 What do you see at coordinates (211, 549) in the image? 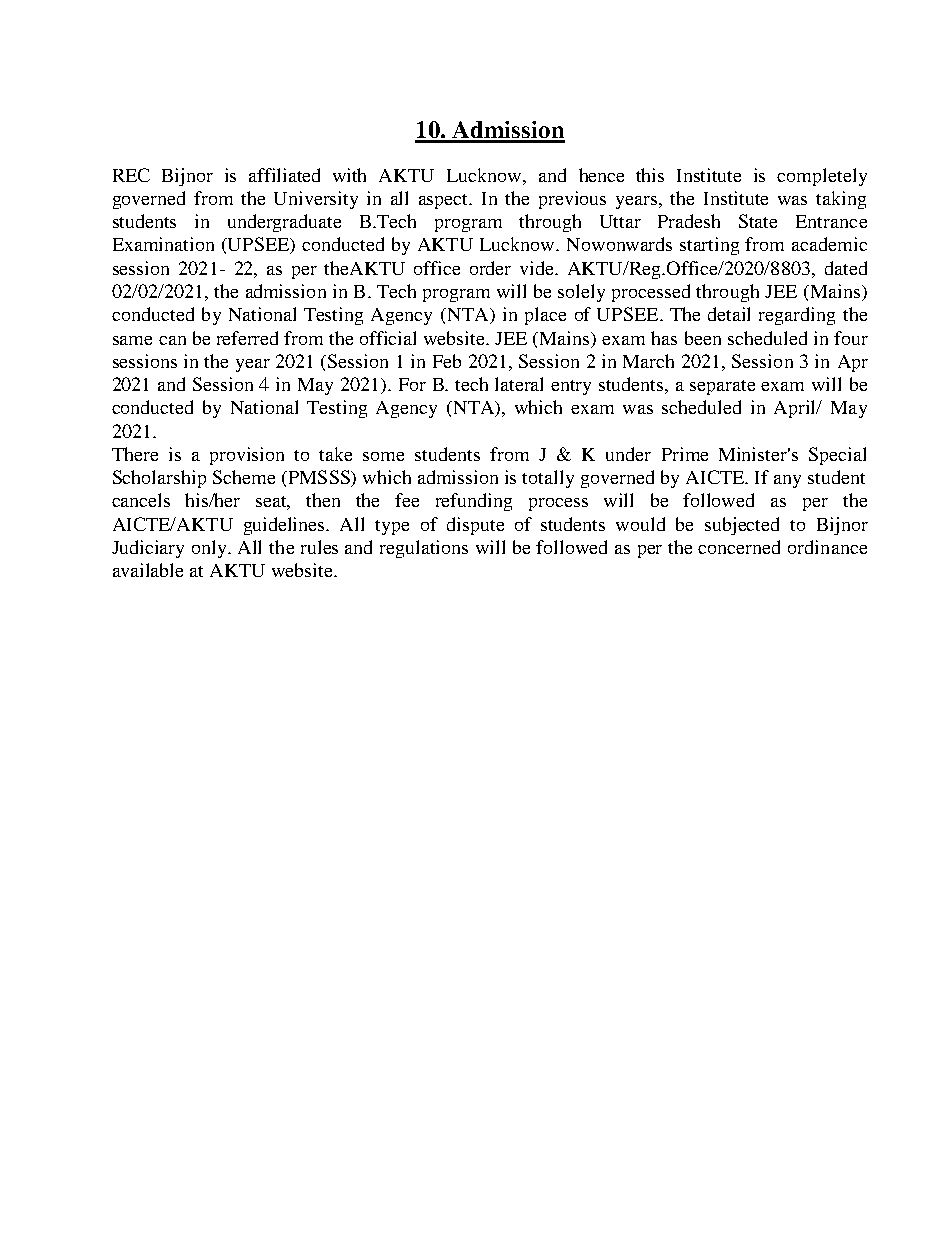
I see `only` at bounding box center [211, 549].
